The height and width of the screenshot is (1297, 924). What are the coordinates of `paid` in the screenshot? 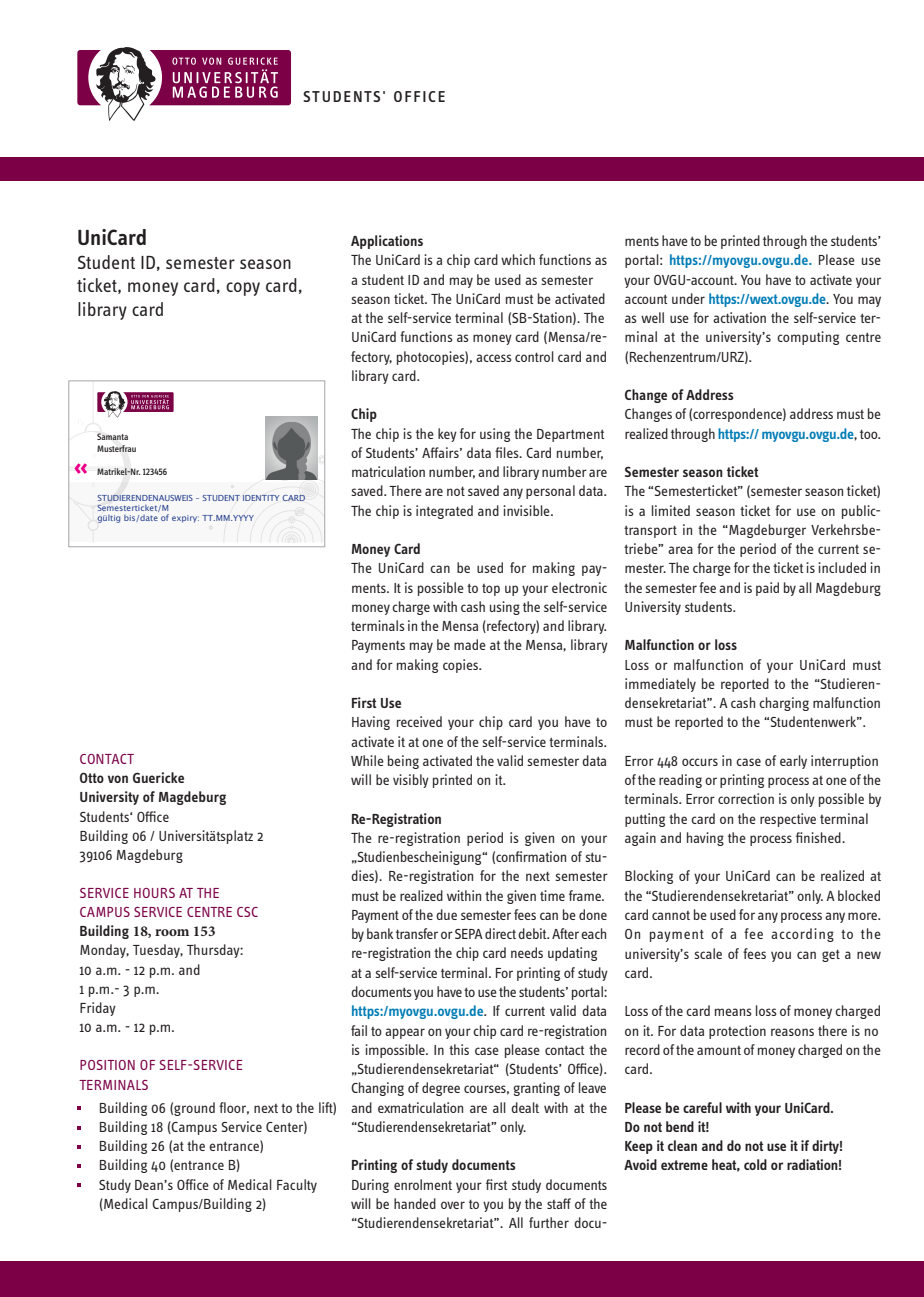 It's located at (767, 589).
